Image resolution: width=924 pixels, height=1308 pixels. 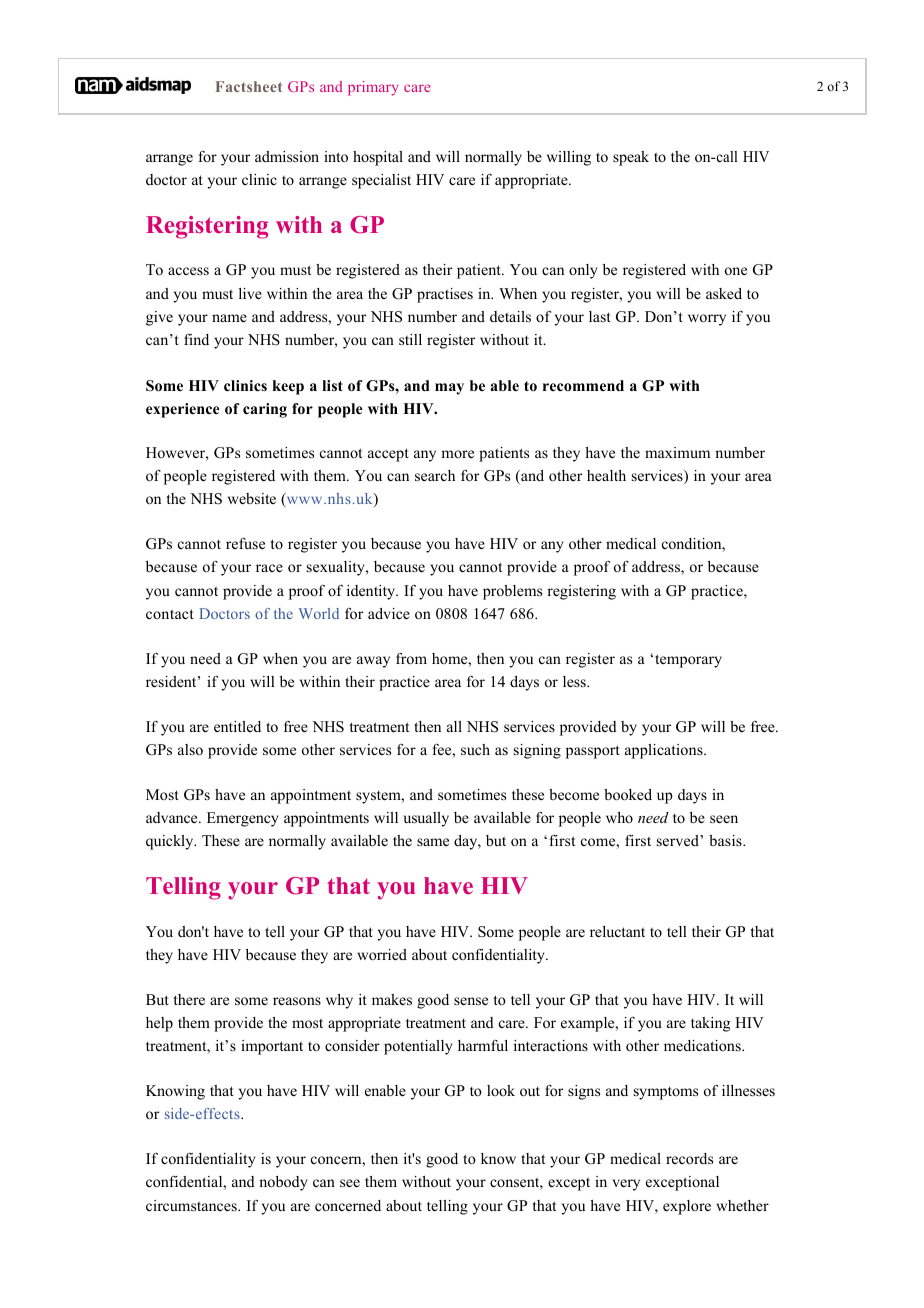 What do you see at coordinates (192, 1205) in the screenshot?
I see `circumstances` at bounding box center [192, 1205].
